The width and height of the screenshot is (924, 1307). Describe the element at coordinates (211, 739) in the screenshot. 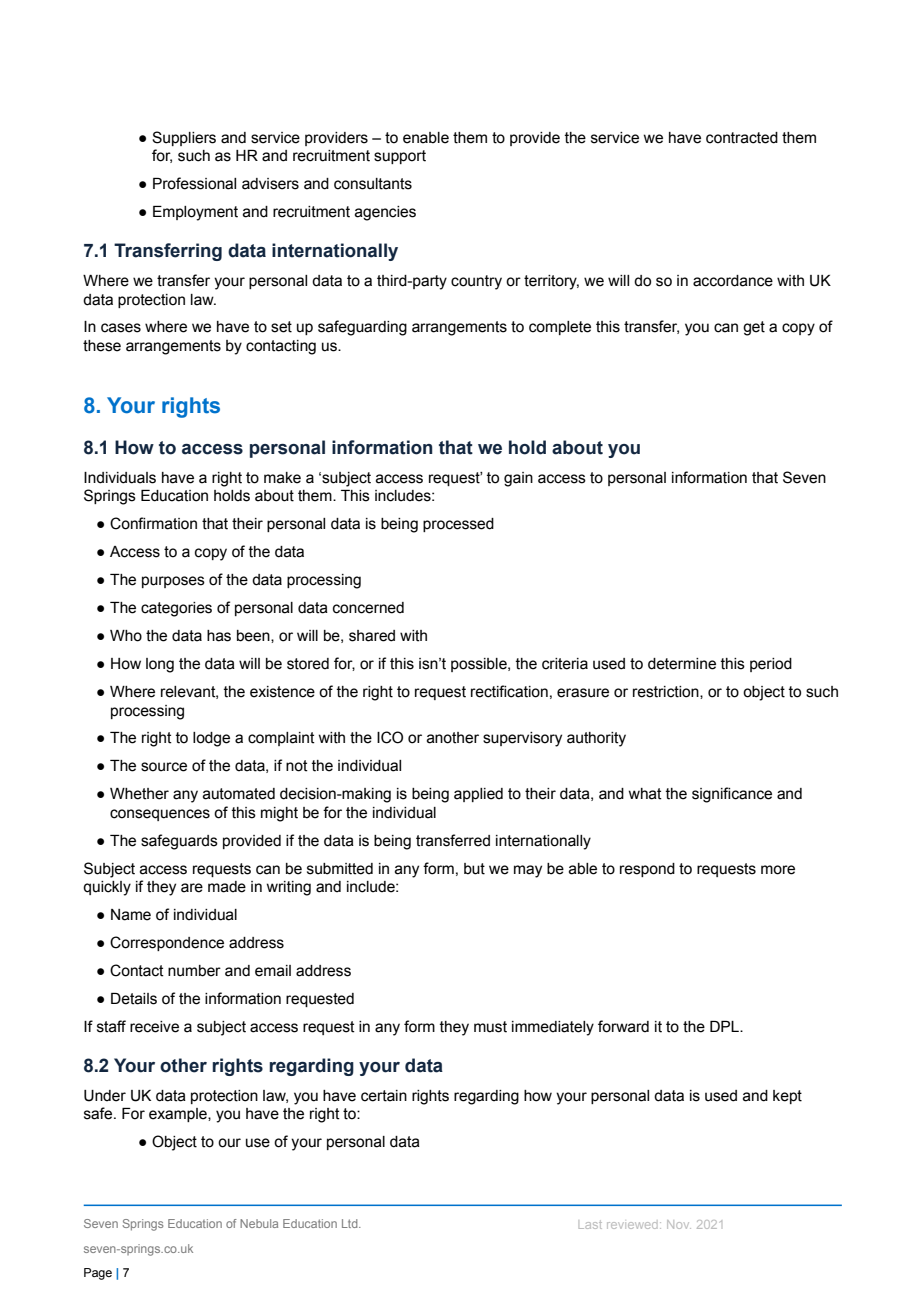

I see `lodge` at that location.
